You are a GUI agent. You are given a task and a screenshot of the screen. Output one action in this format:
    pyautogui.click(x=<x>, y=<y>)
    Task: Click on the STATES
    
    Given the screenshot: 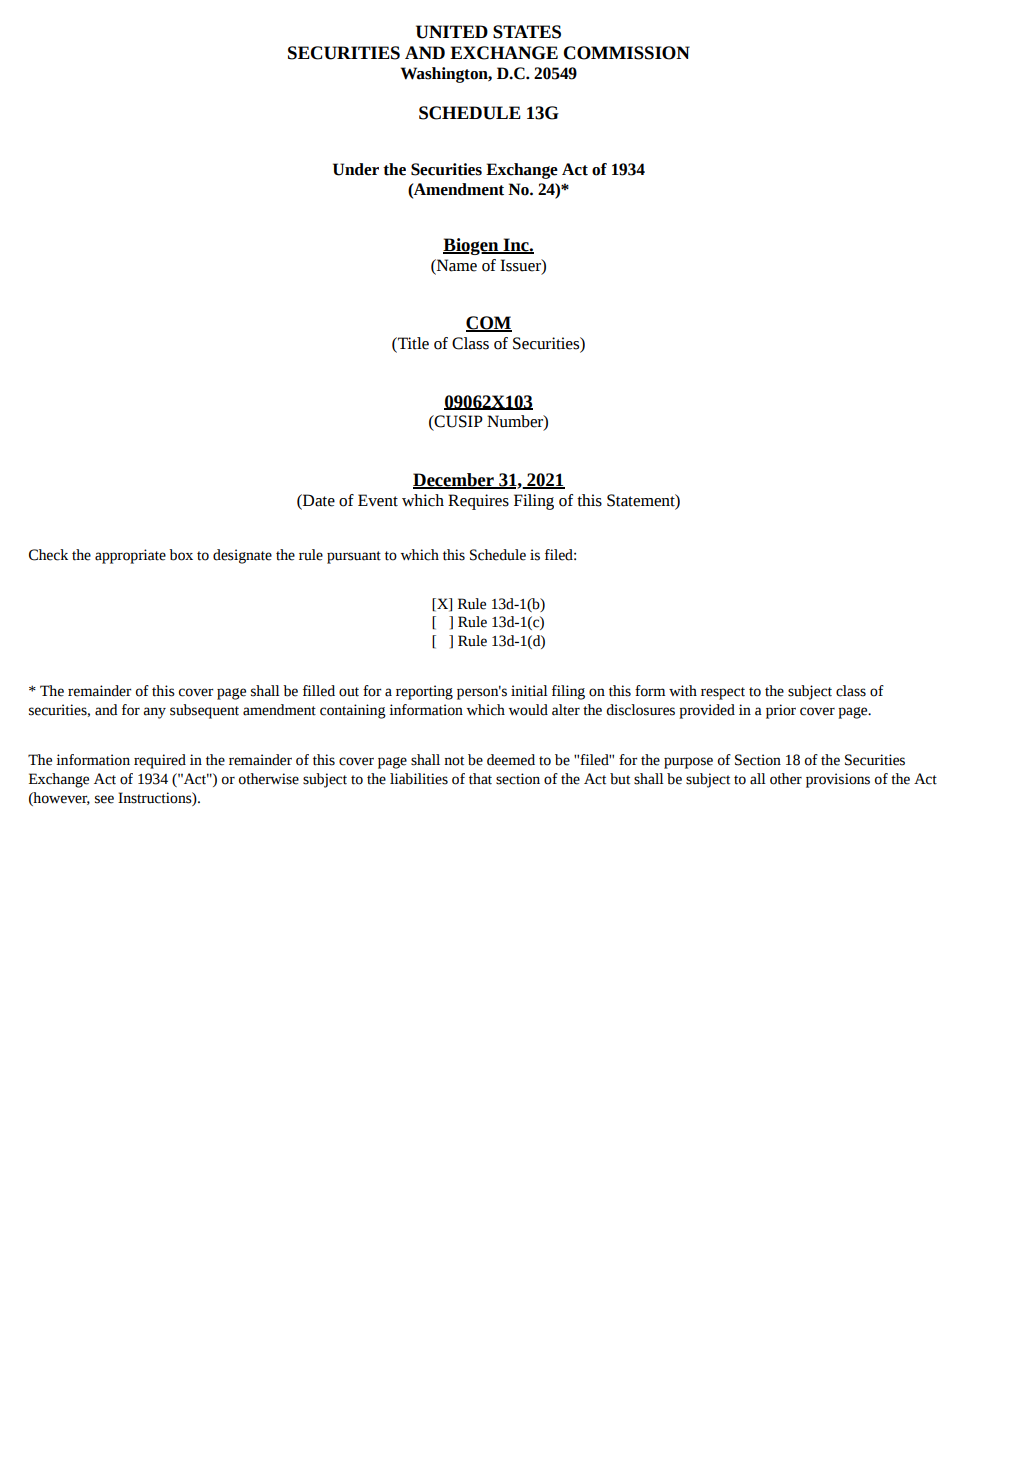 What is the action you would take?
    pyautogui.click(x=527, y=32)
